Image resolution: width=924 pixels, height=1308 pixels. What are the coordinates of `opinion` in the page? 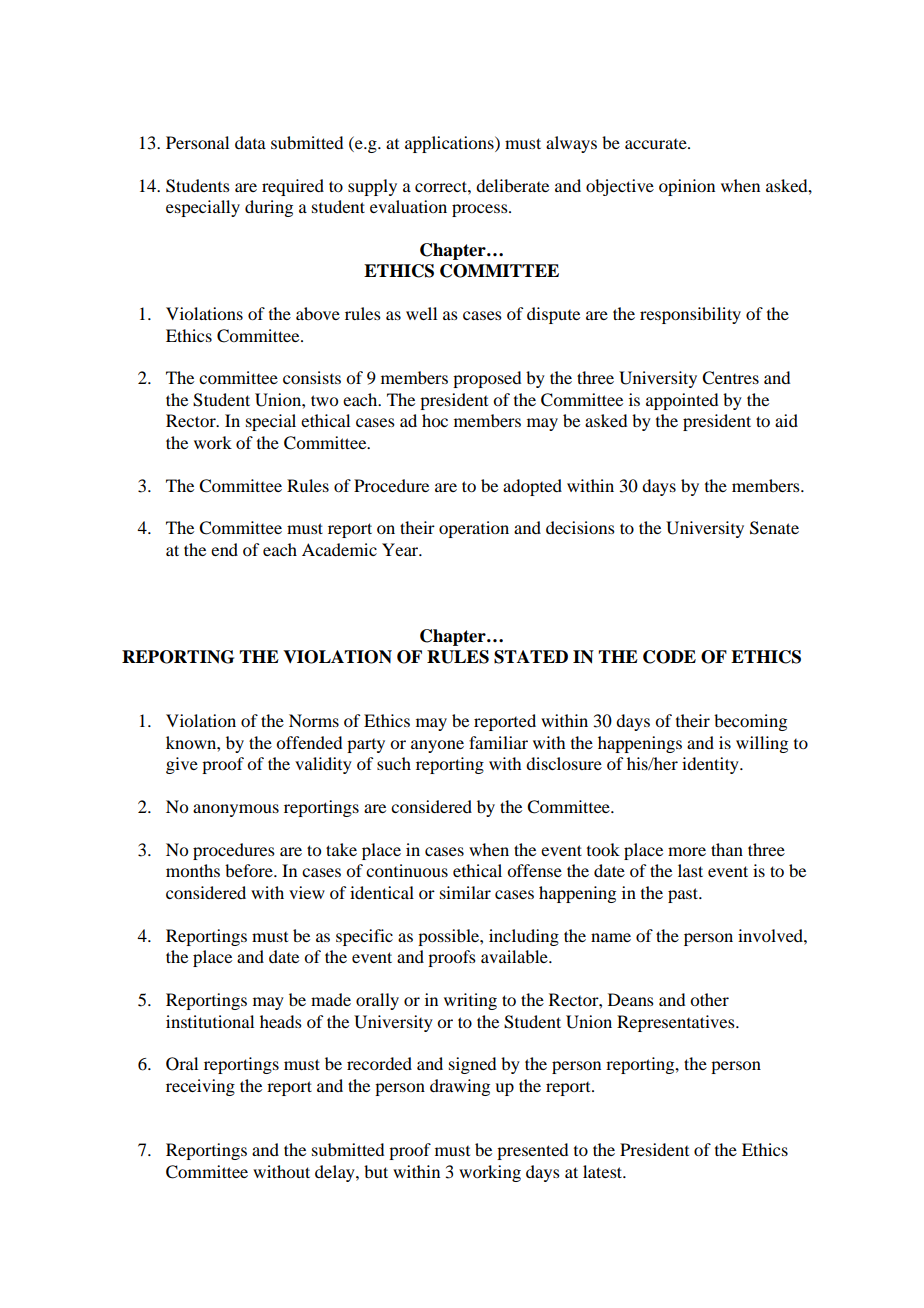 It's located at (687, 187).
